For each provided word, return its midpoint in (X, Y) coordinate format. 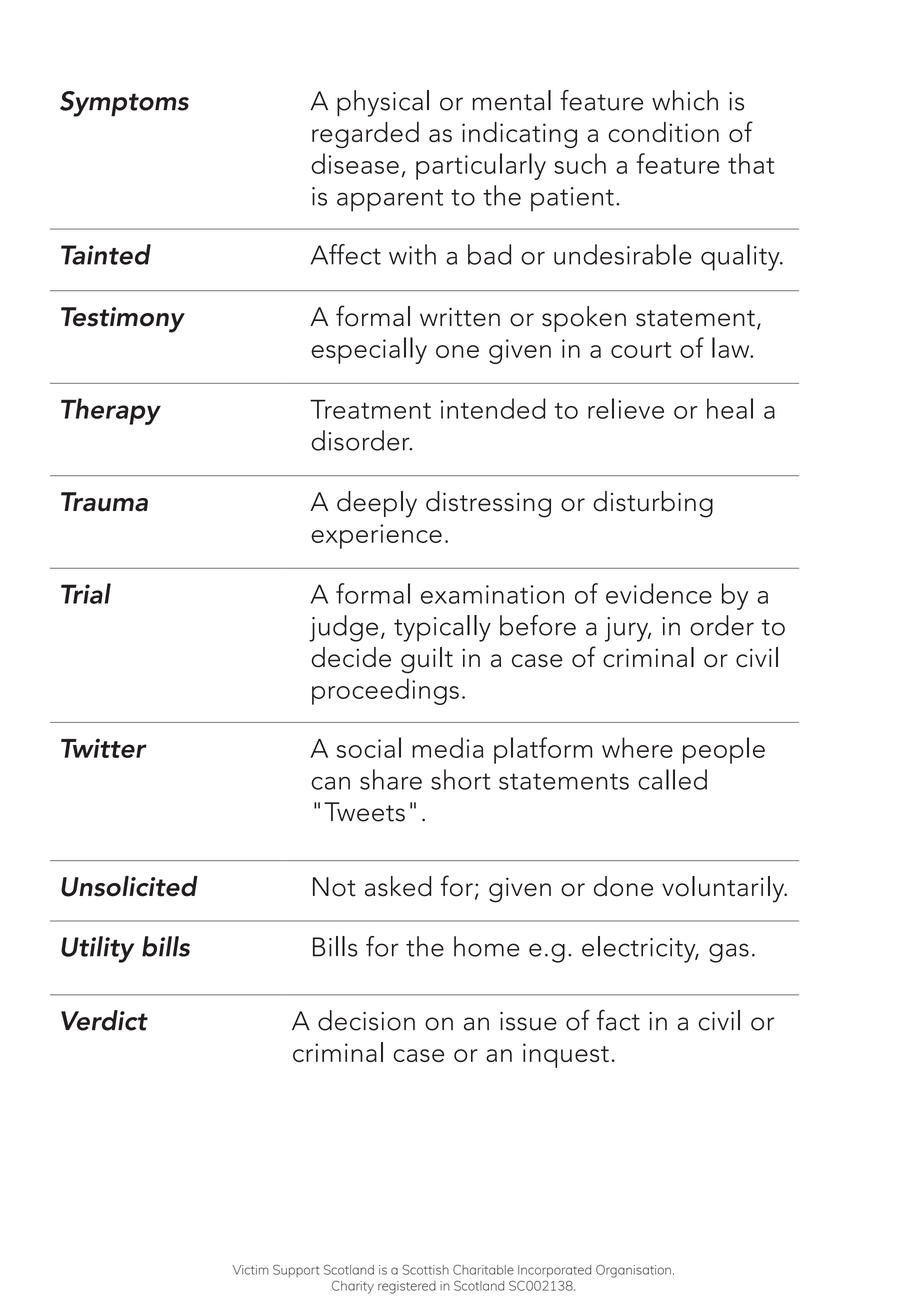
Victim (250, 1270)
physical (383, 103)
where (637, 747)
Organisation (633, 1271)
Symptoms (124, 104)
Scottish (425, 1270)
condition (663, 132)
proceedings (385, 691)
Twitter (104, 748)
